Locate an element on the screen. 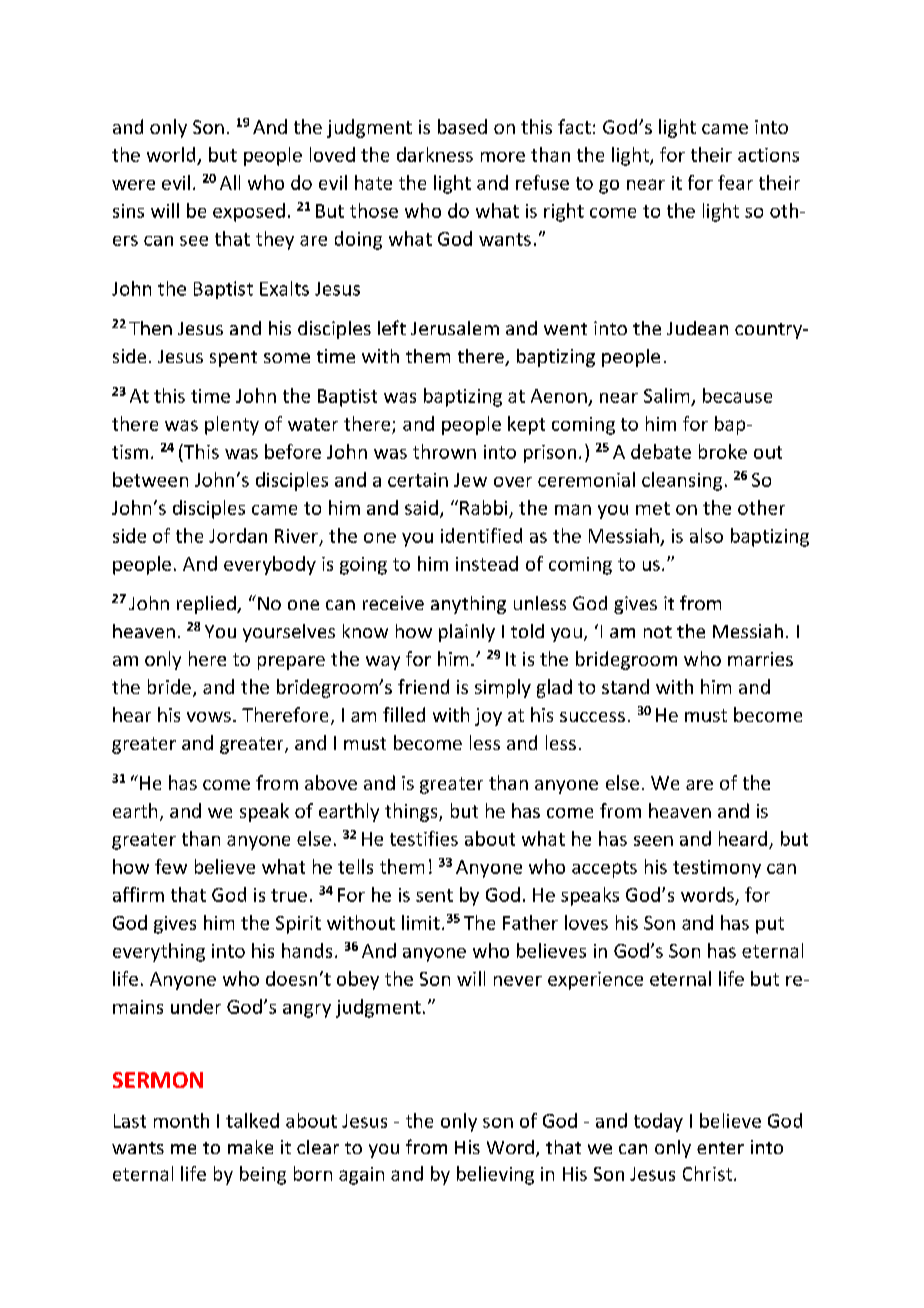  thrown is located at coordinates (444, 451).
